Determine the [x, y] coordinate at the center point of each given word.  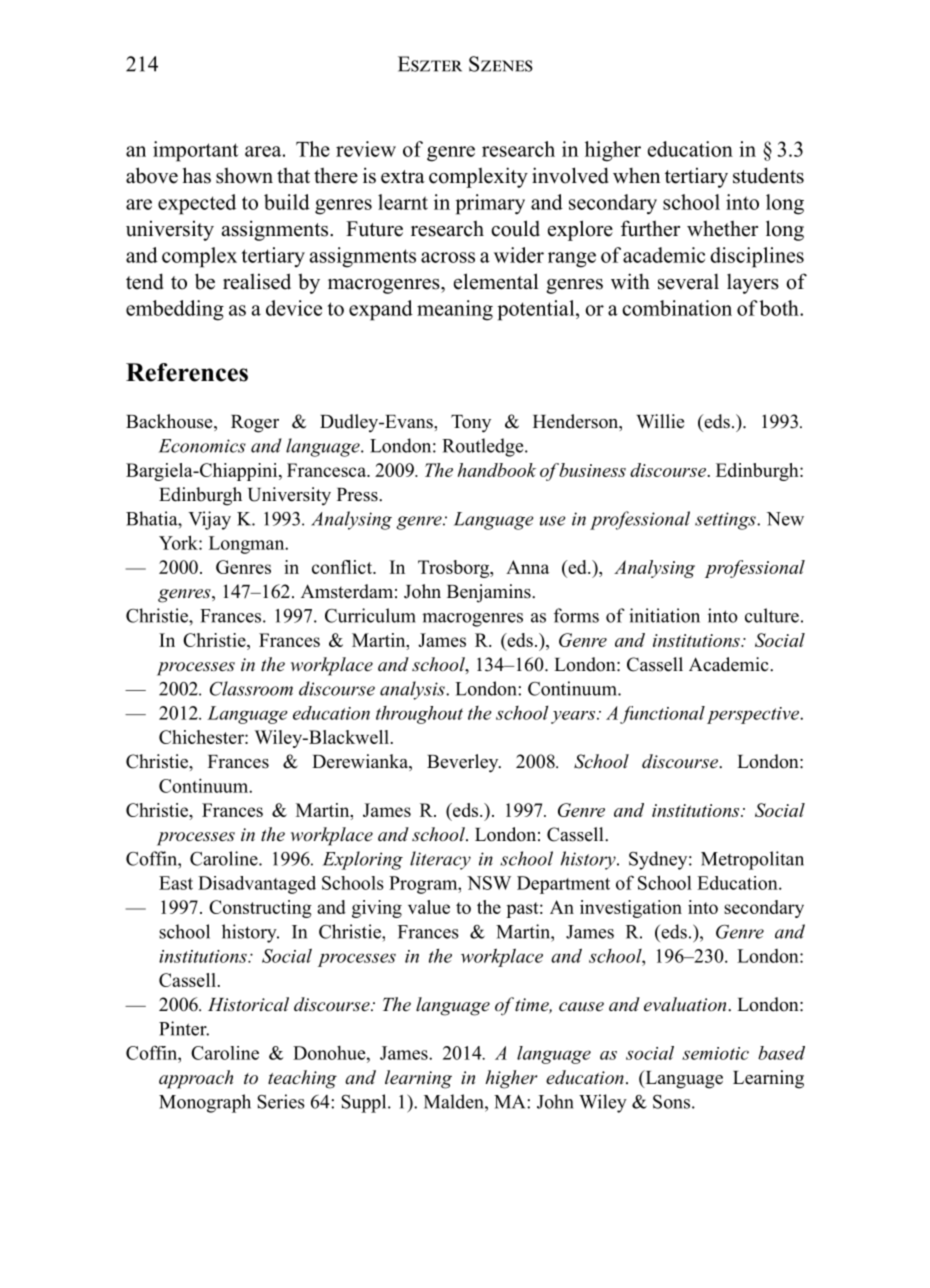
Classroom [251, 688]
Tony [471, 424]
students [768, 175]
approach [196, 1079]
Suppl [365, 1103]
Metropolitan [752, 860]
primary [490, 204]
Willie [660, 421]
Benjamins [490, 593]
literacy [440, 860]
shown [244, 175]
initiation [664, 615]
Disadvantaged [257, 885]
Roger [255, 424]
